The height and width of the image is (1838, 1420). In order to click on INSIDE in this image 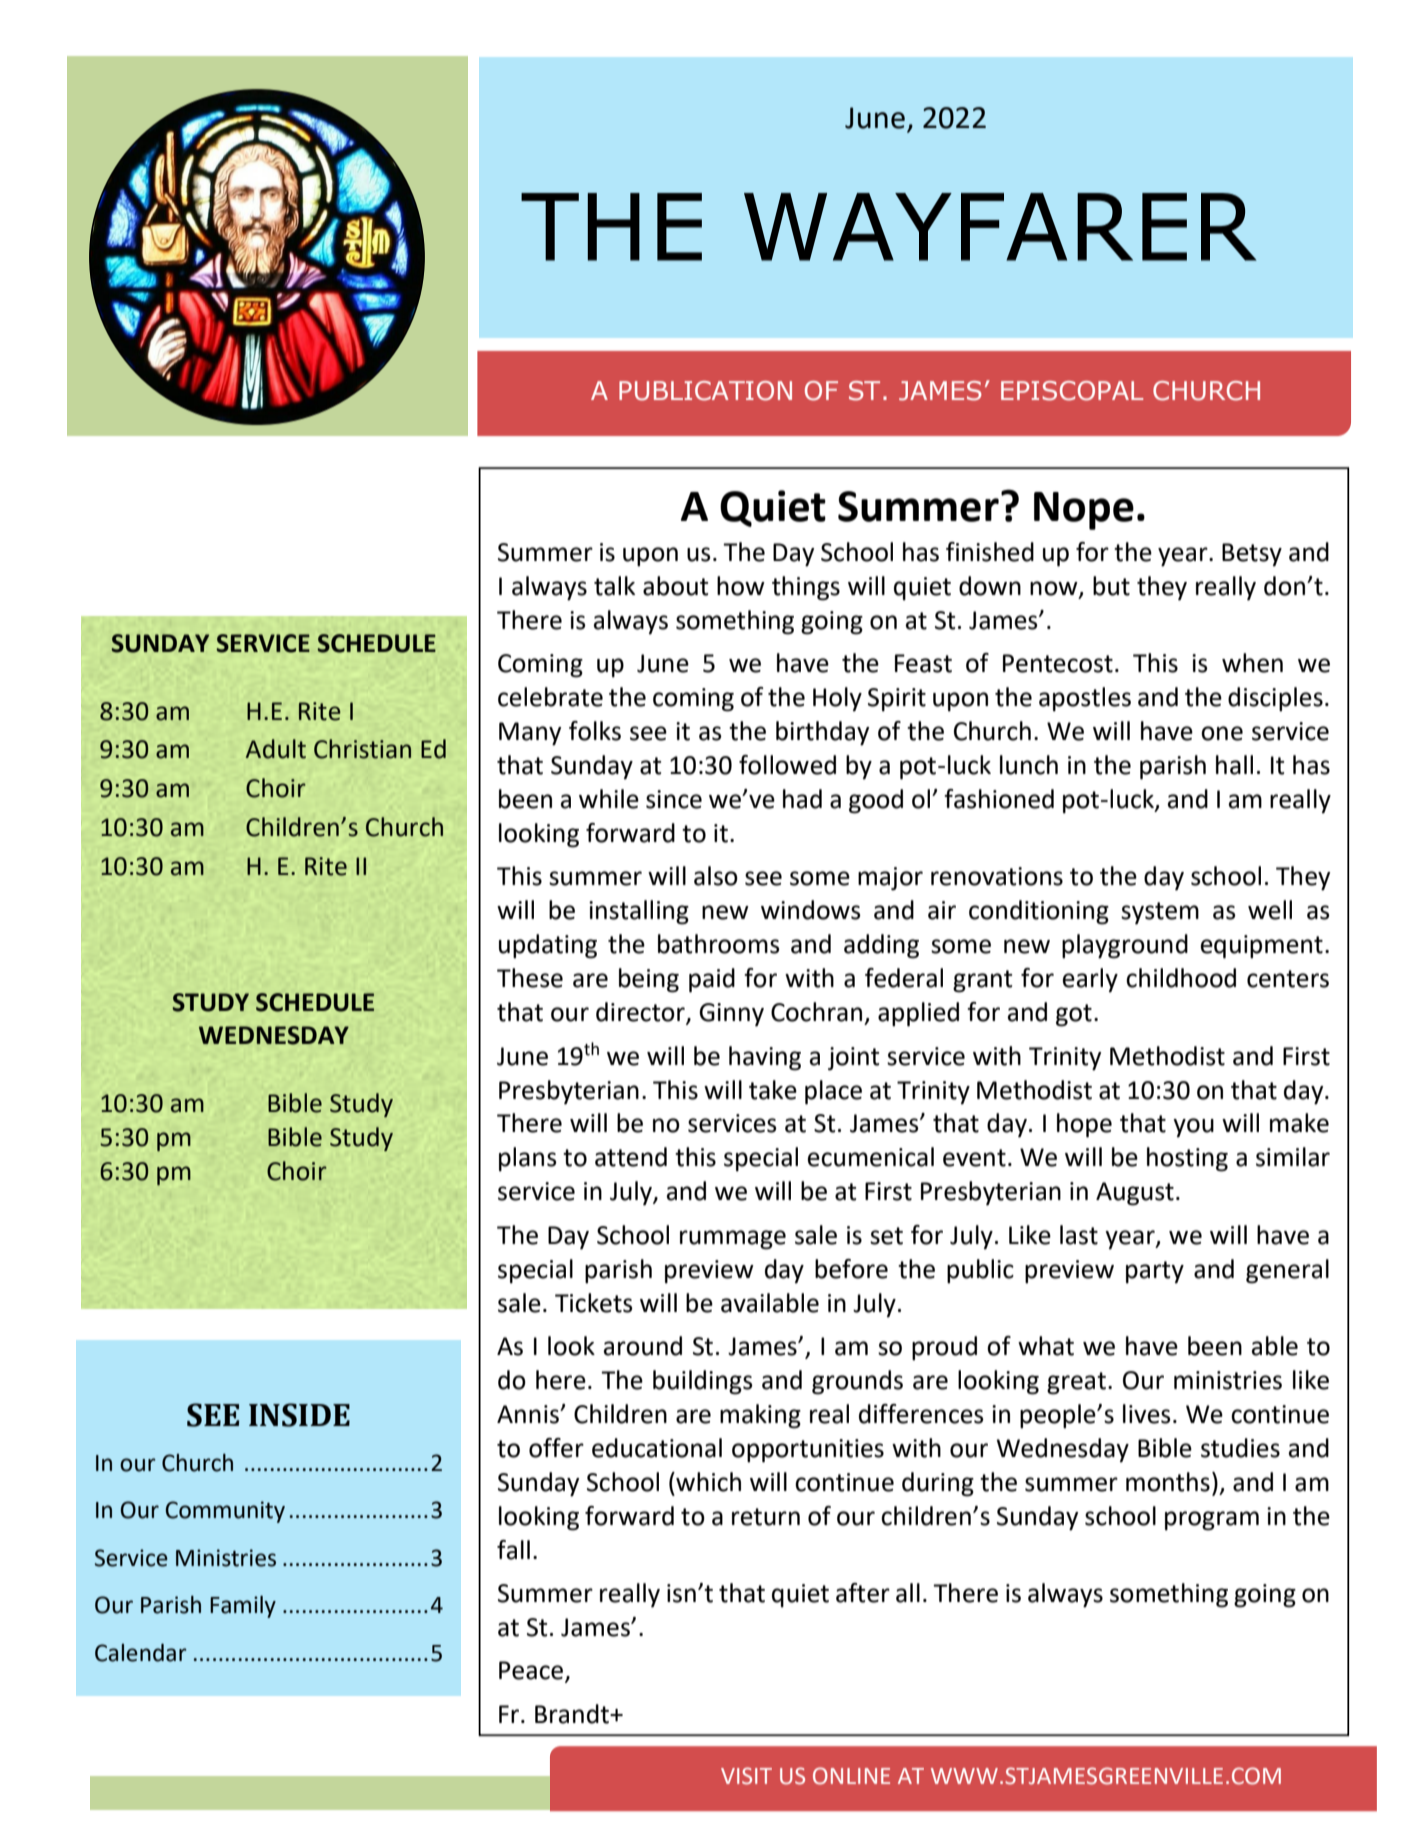, I will do `click(299, 1415)`.
